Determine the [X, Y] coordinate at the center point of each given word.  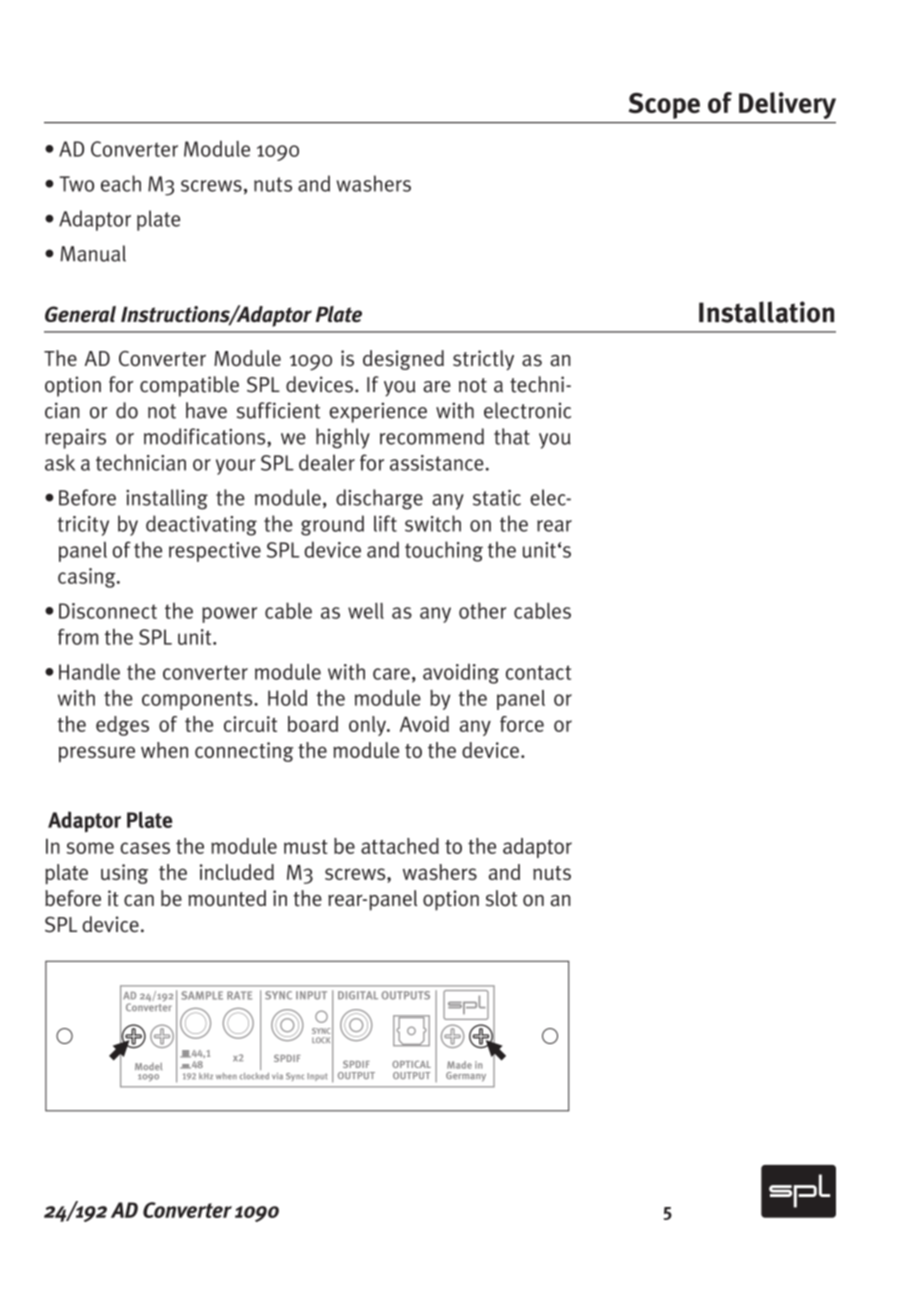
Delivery [787, 105]
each [121, 183]
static [497, 498]
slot [501, 898]
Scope [664, 106]
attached [400, 846]
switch [433, 523]
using [124, 874]
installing [167, 499]
